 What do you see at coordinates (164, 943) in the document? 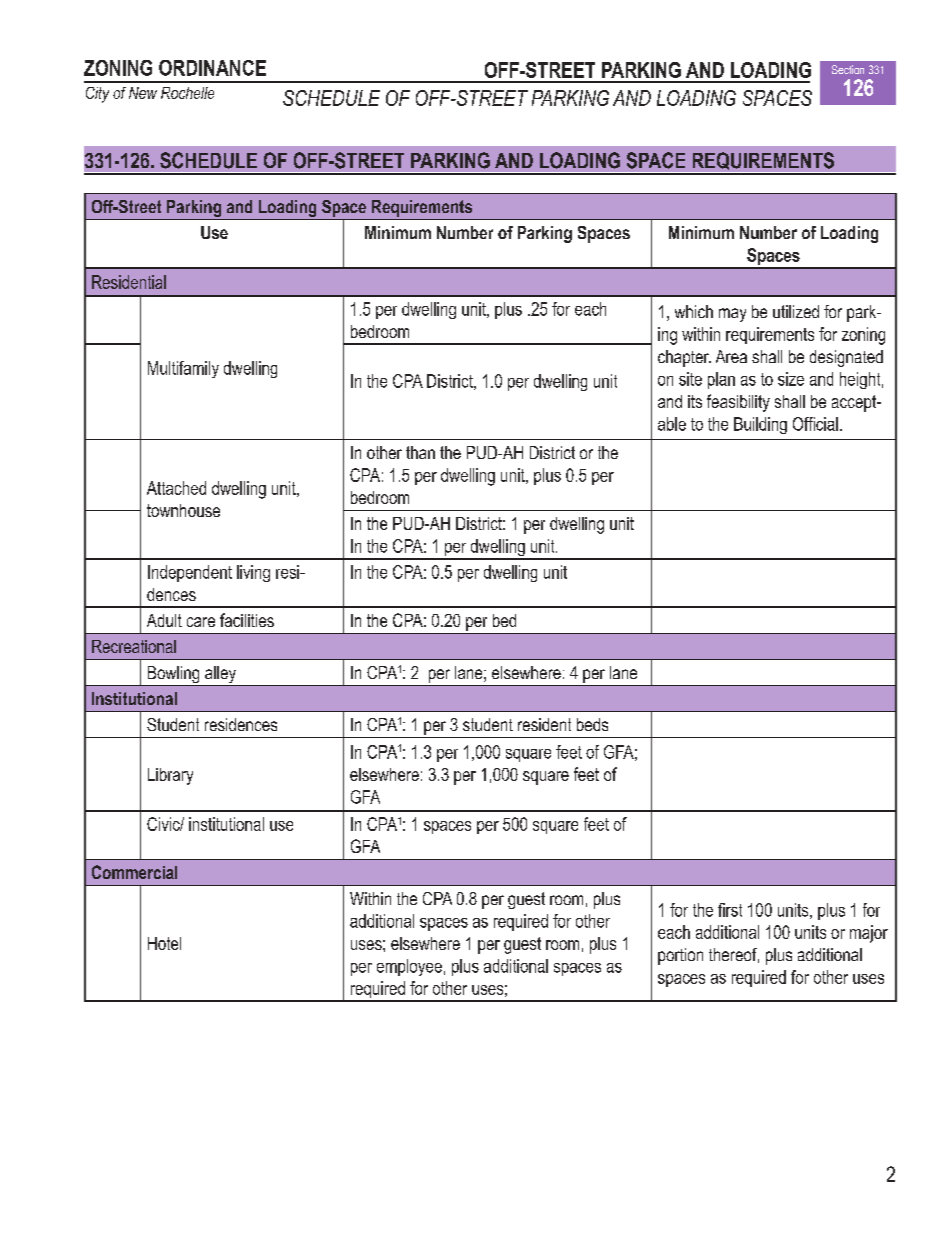
I see `Hotel` at bounding box center [164, 943].
